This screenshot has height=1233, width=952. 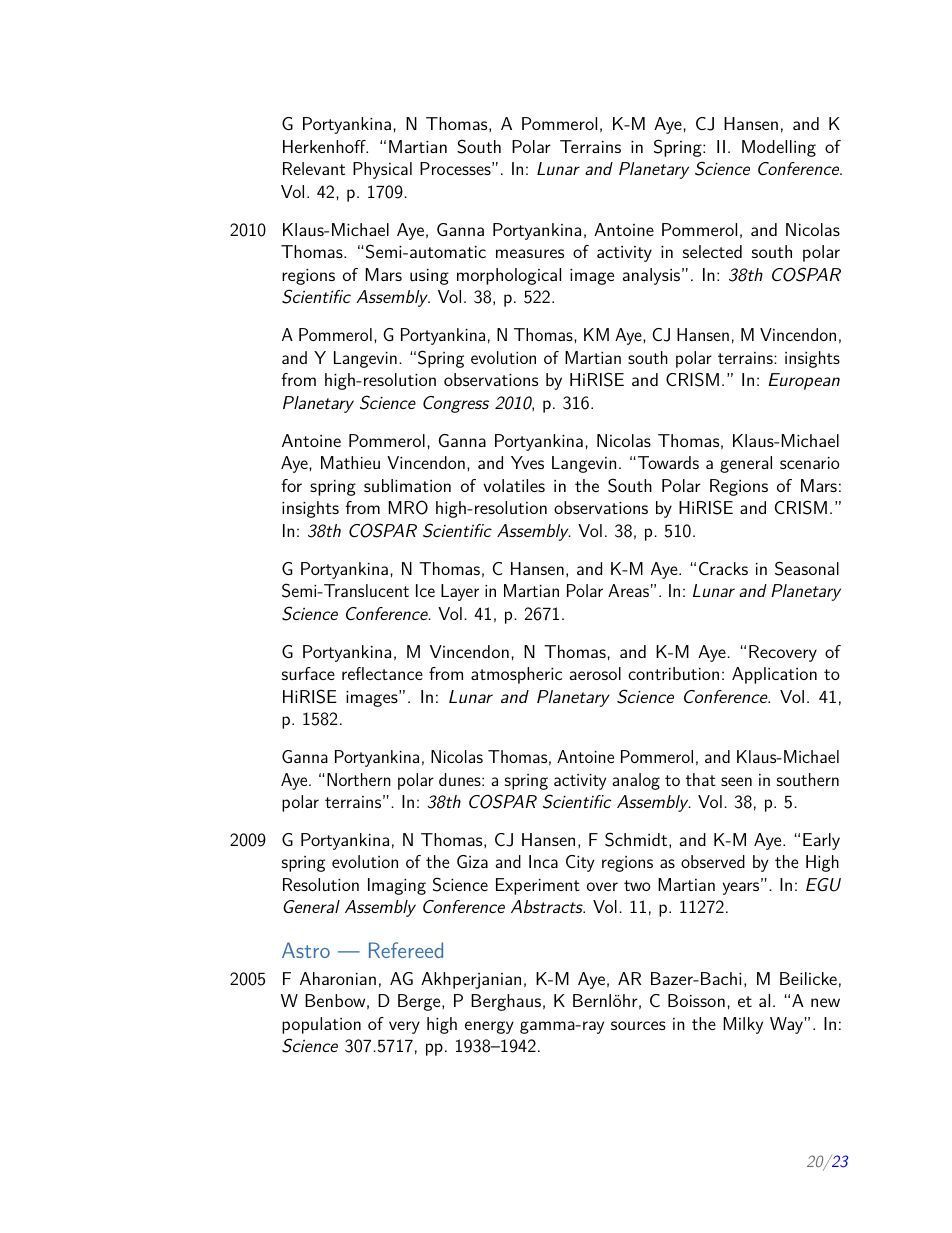 What do you see at coordinates (321, 1025) in the screenshot?
I see `population` at bounding box center [321, 1025].
